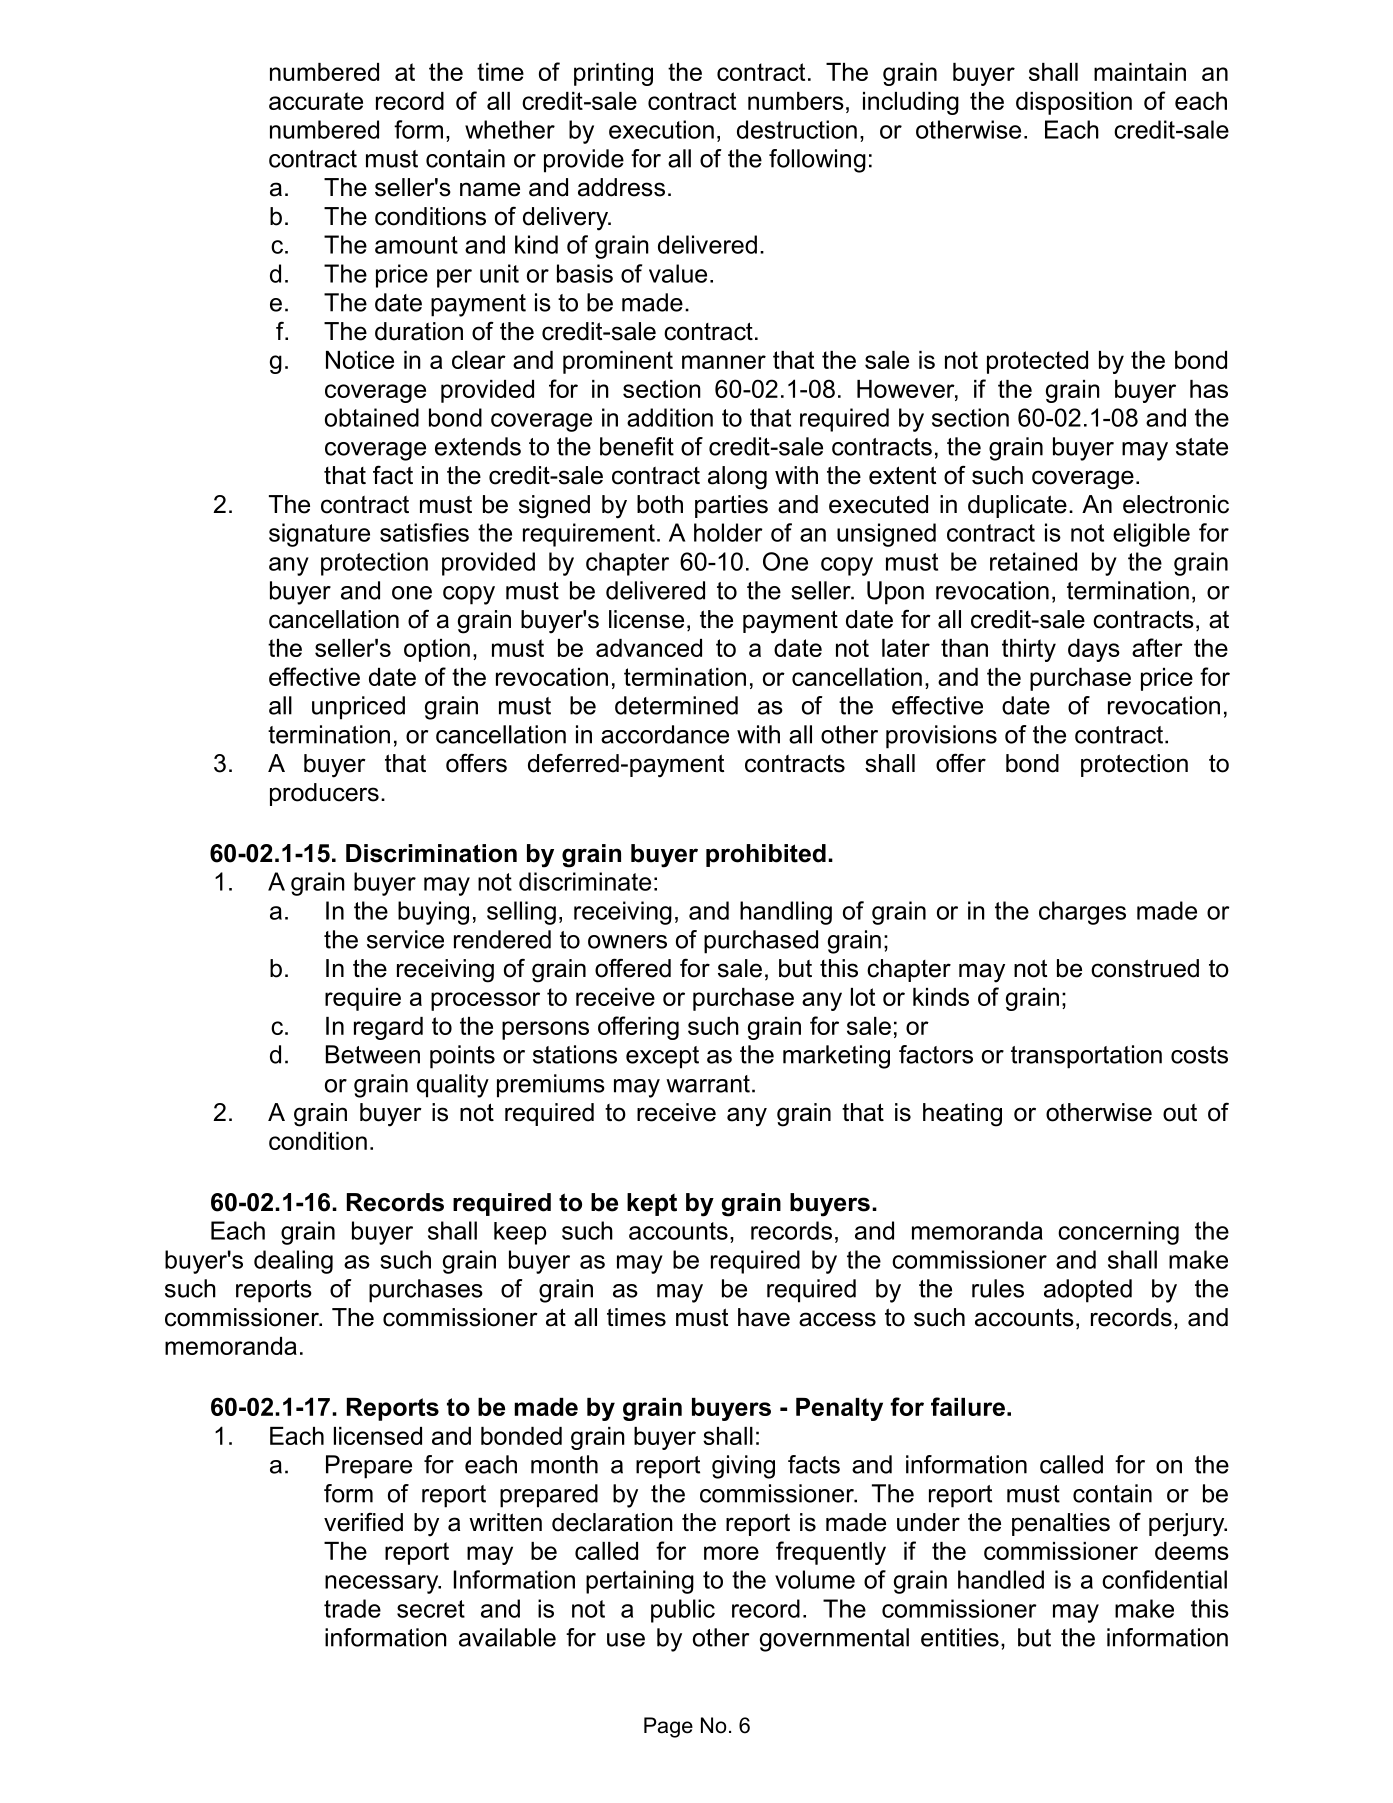  I want to click on accurate, so click(316, 101).
